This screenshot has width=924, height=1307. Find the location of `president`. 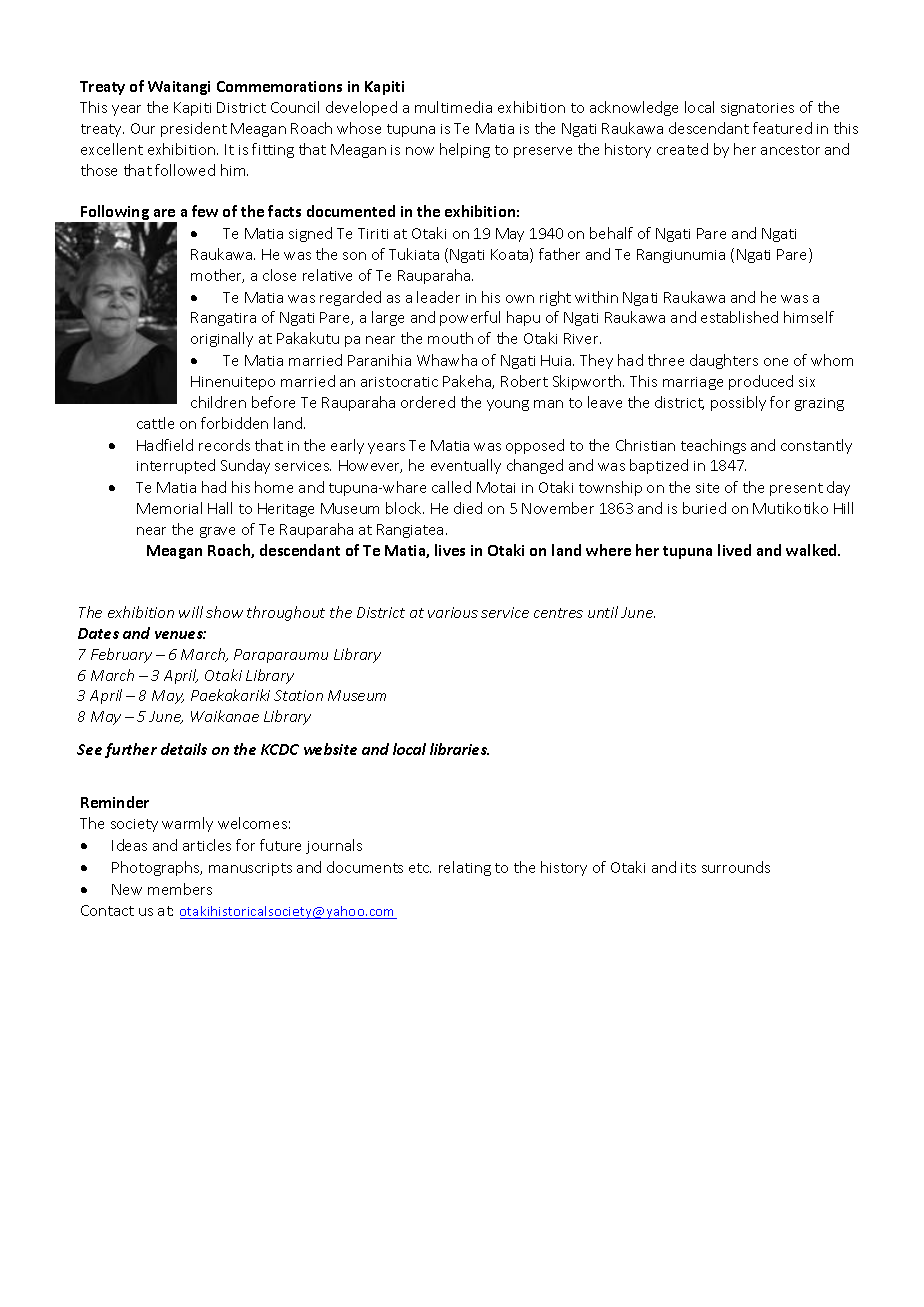

president is located at coordinates (194, 129).
